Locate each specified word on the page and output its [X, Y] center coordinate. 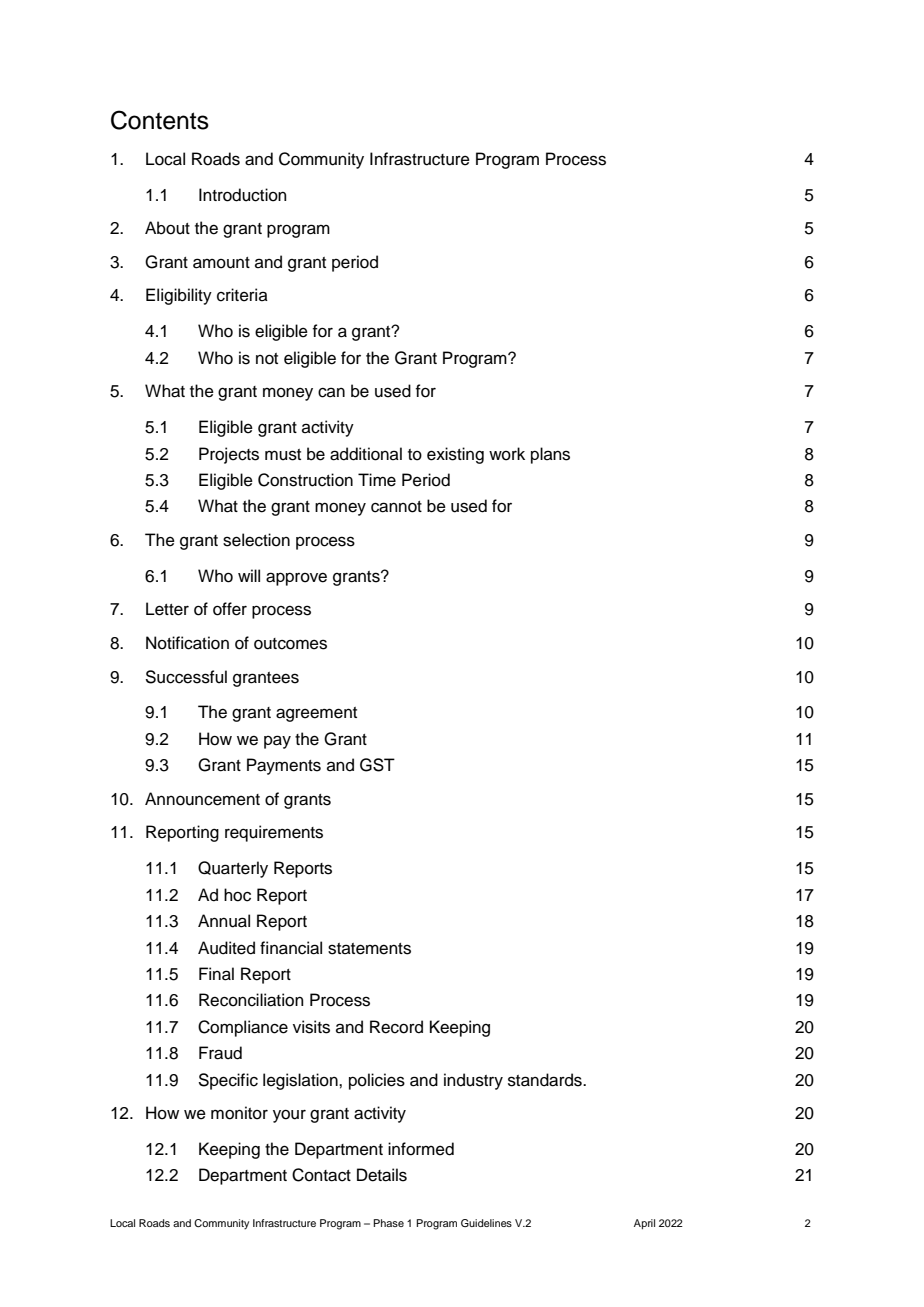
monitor [239, 1113]
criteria [242, 295]
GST [377, 765]
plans [550, 455]
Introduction [243, 195]
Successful [186, 677]
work [507, 454]
